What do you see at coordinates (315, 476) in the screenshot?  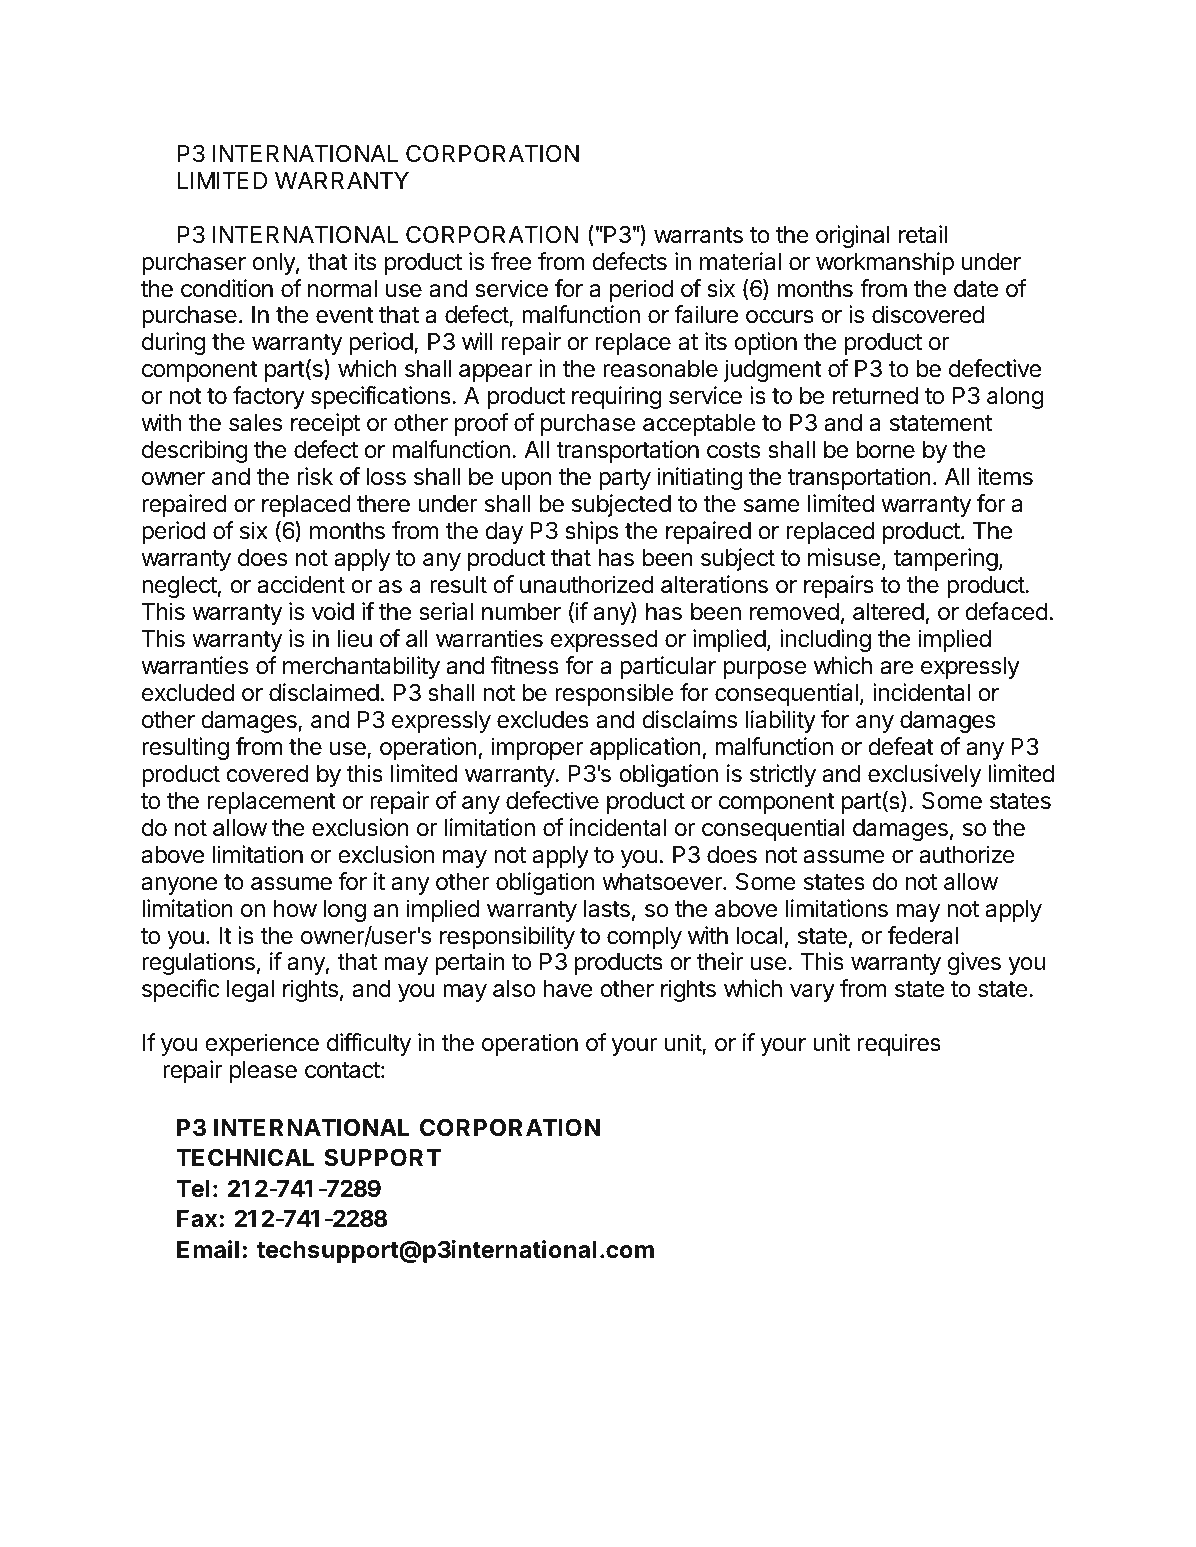 I see `risk` at bounding box center [315, 476].
